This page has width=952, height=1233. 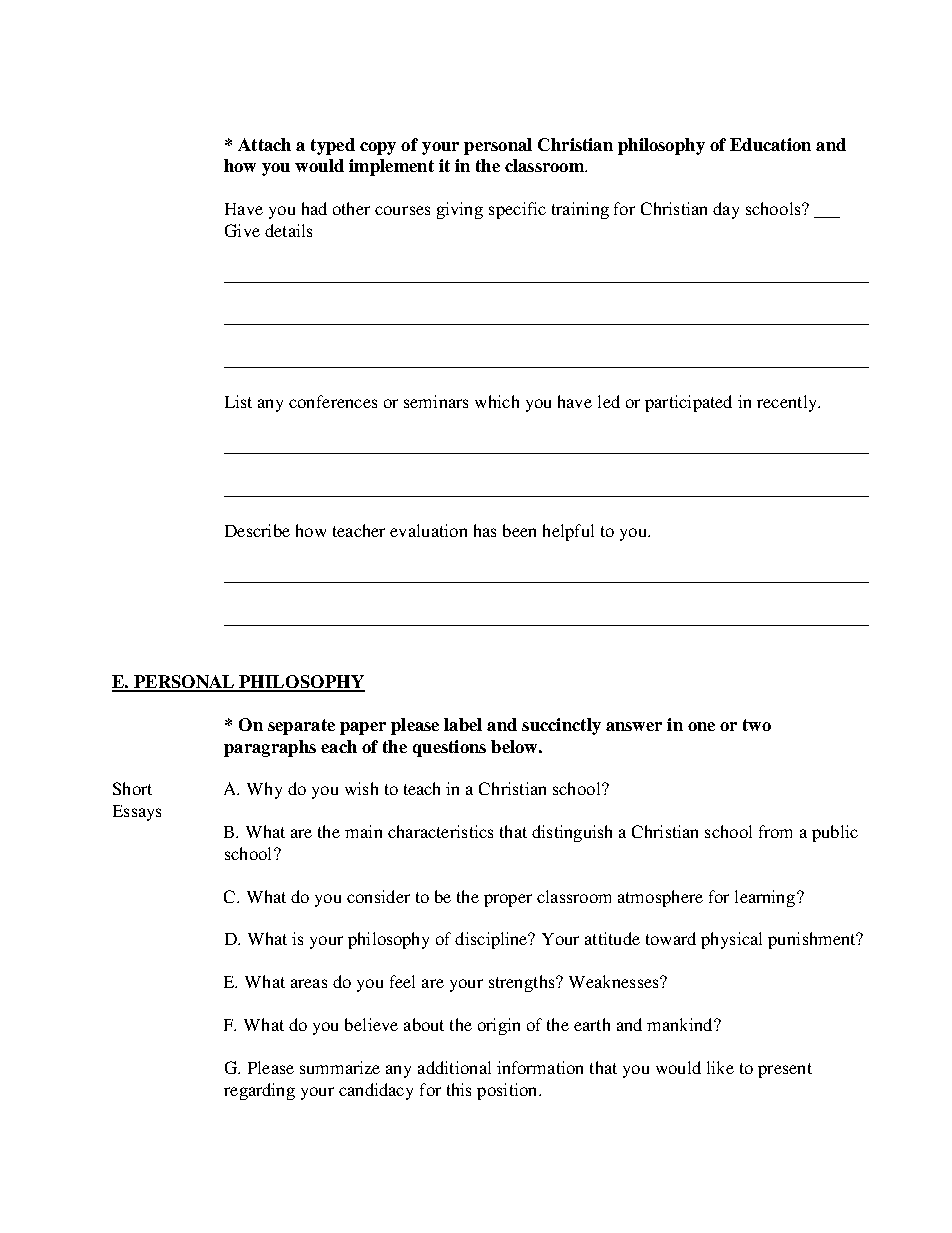 What do you see at coordinates (460, 210) in the page?
I see `giving` at bounding box center [460, 210].
